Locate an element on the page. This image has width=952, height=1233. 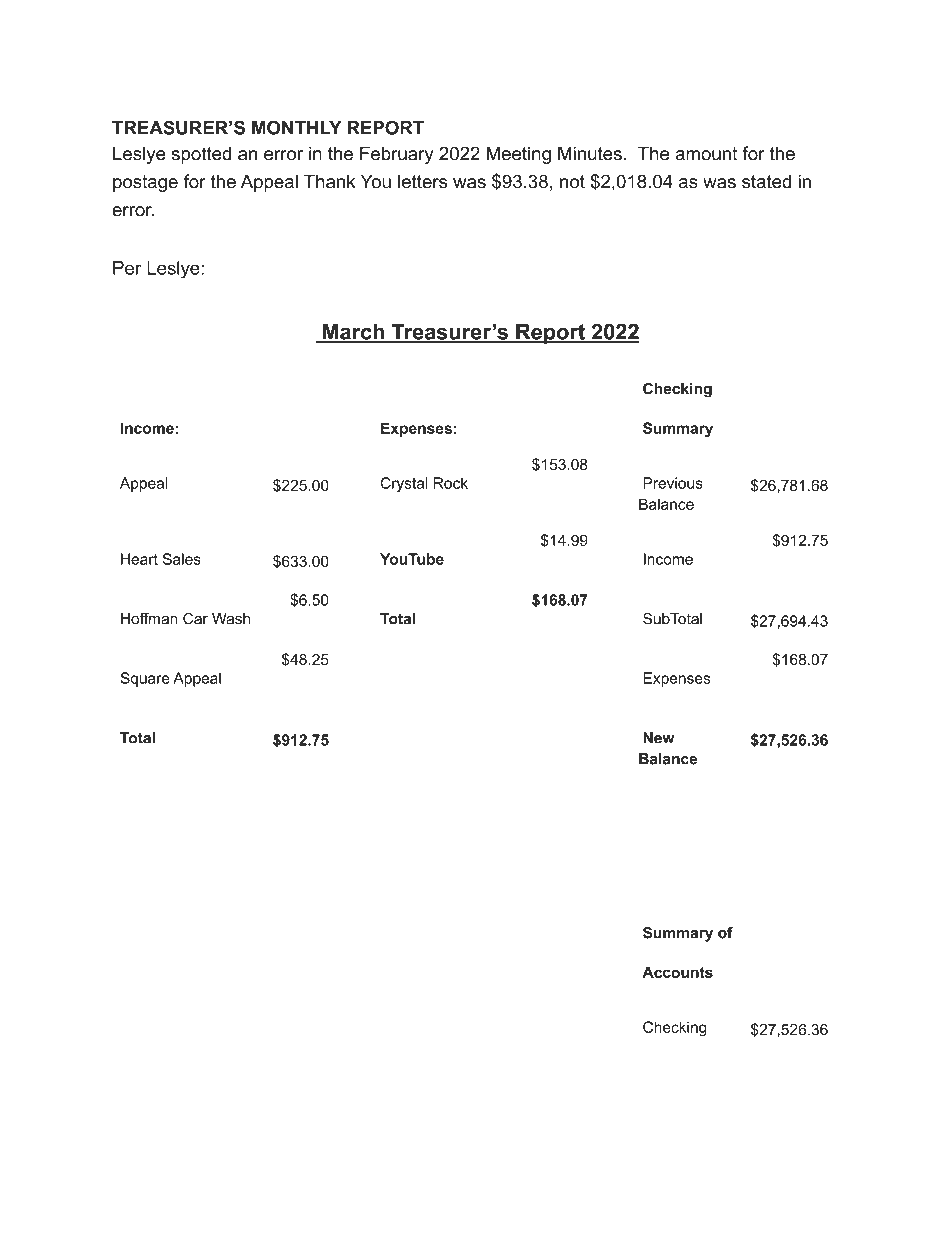
Previous is located at coordinates (673, 483).
